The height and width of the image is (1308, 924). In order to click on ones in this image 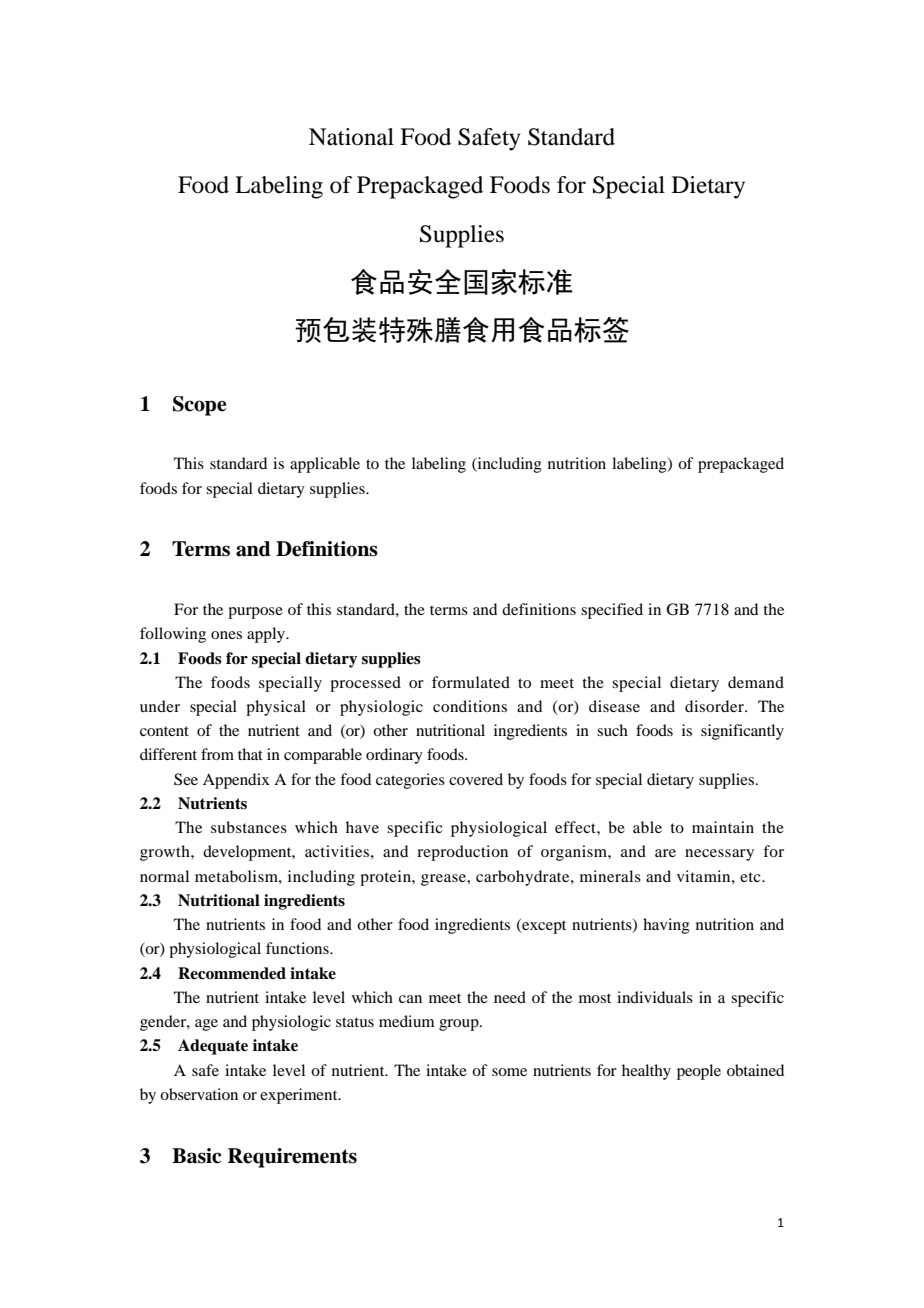, I will do `click(226, 635)`.
